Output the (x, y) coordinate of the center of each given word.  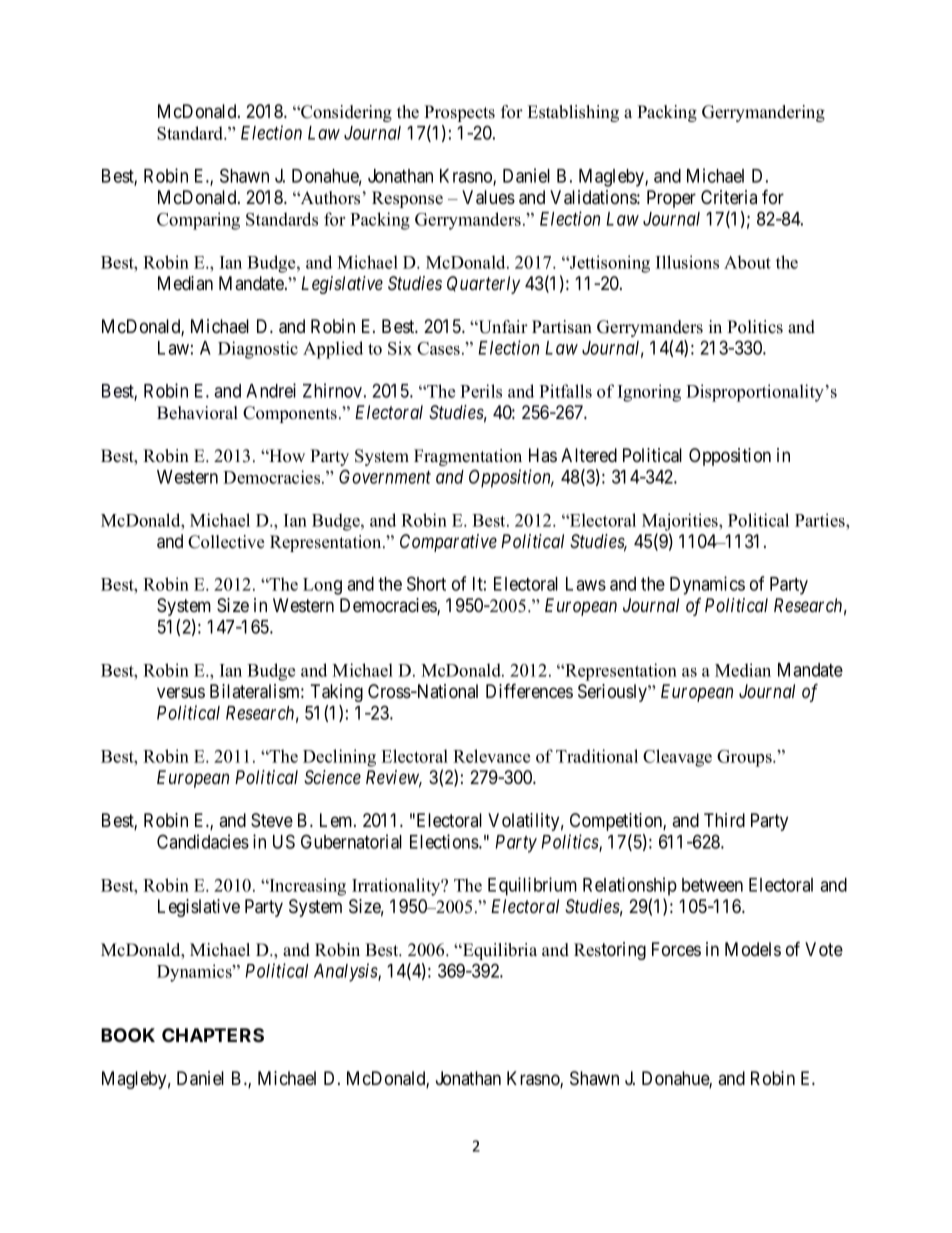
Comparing (198, 221)
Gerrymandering (763, 113)
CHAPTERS (213, 1035)
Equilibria (499, 951)
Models (753, 949)
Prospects (459, 113)
